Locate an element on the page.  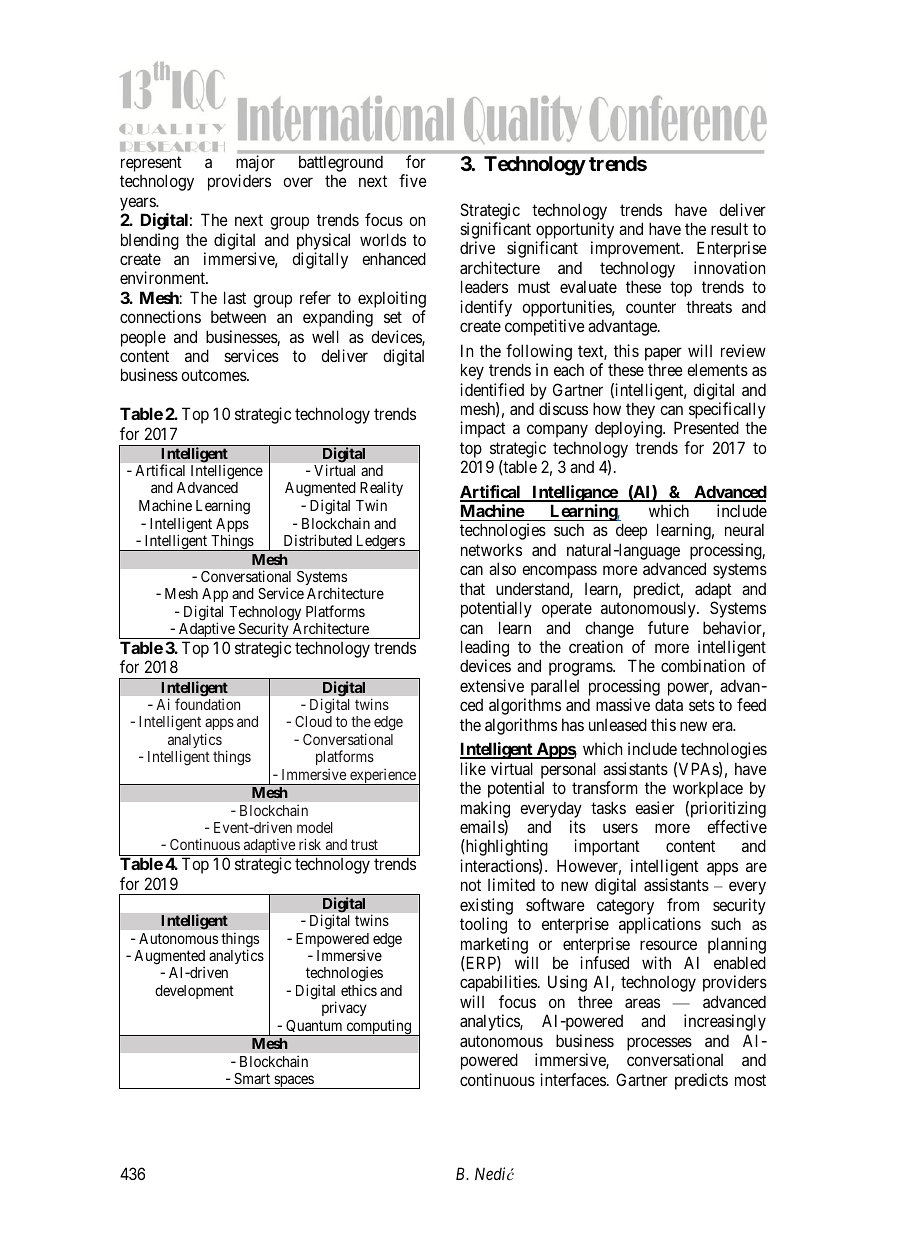
deep is located at coordinates (631, 531).
